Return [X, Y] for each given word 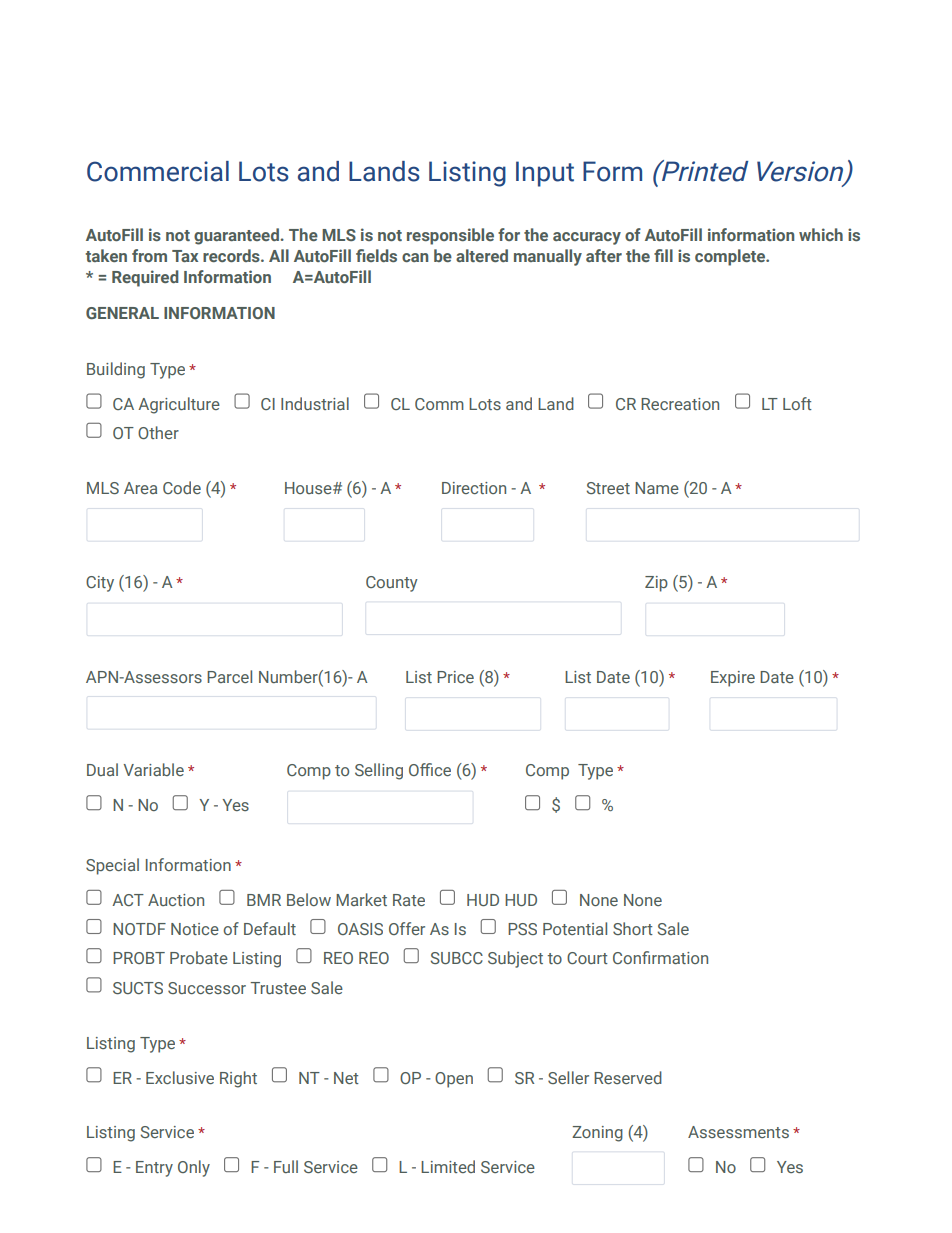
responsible [450, 236]
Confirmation [660, 957]
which [821, 234]
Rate [409, 900]
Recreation [680, 404]
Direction [474, 488]
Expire [733, 679]
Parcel [229, 676]
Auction [176, 900]
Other [158, 432]
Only [194, 1168]
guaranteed [237, 236]
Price [455, 677]
